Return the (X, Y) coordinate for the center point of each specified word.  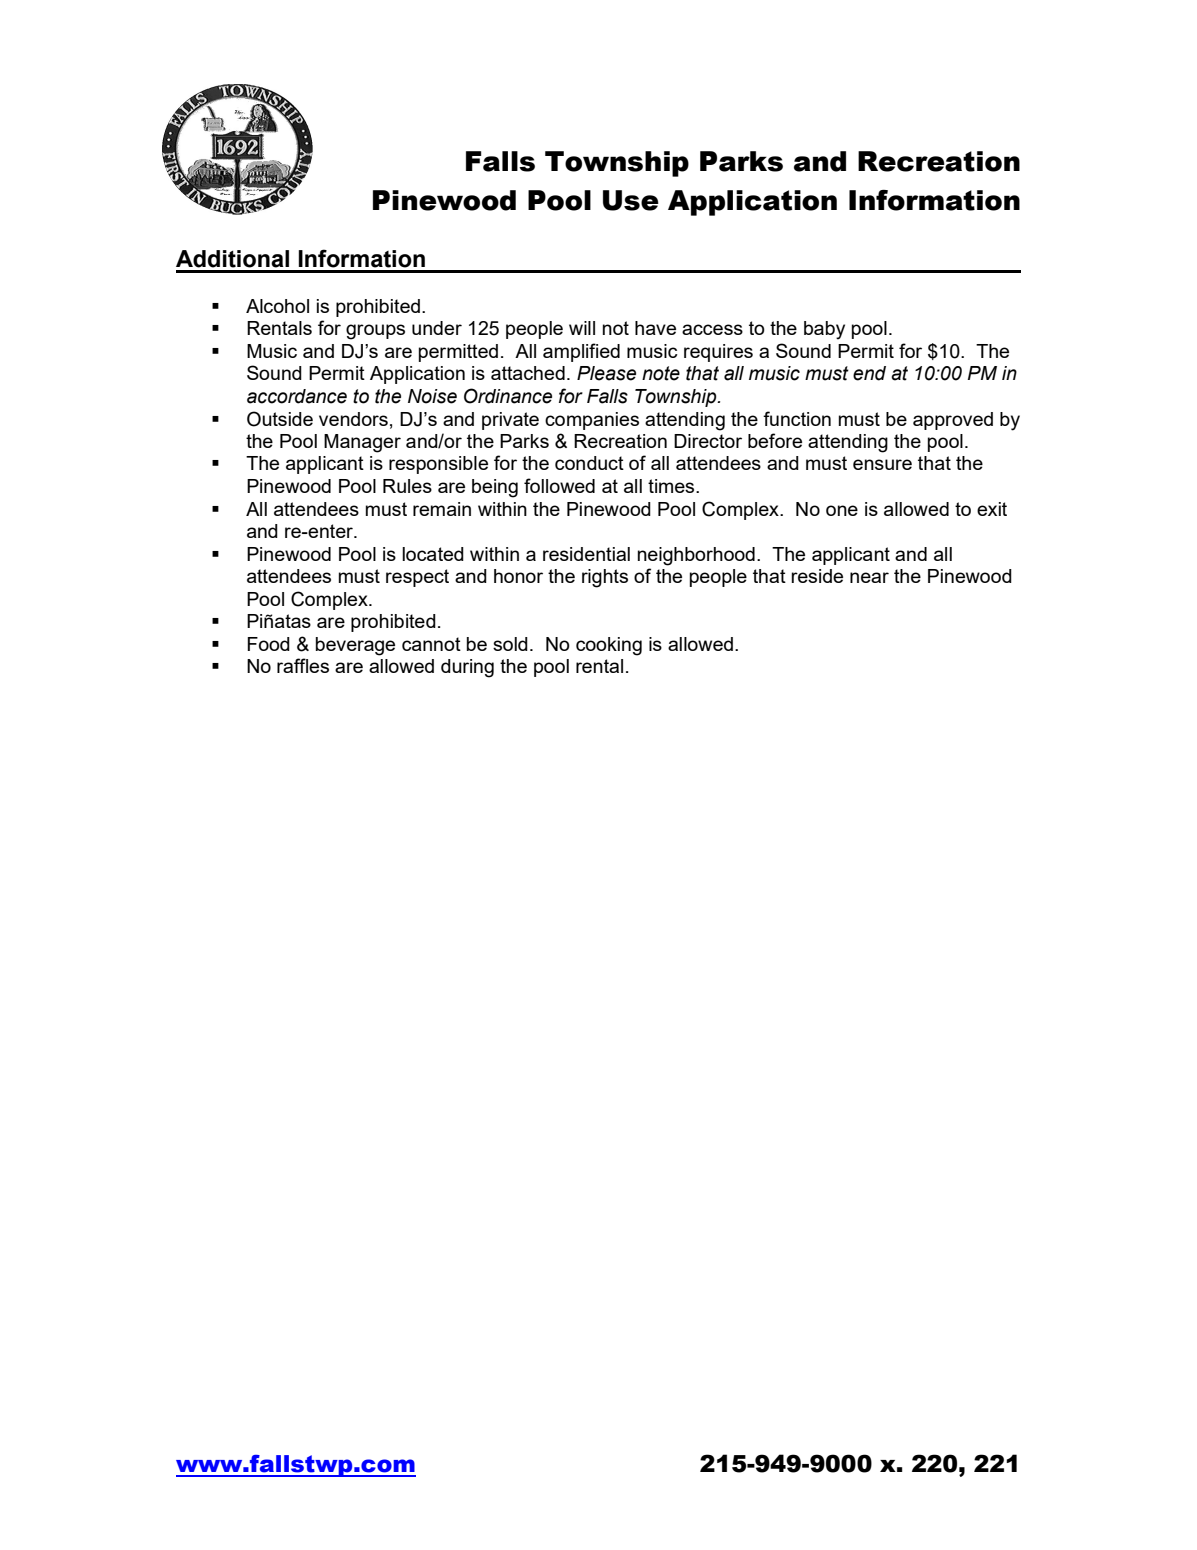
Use (631, 200)
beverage (355, 646)
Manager (362, 443)
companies (592, 421)
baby (824, 330)
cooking (609, 646)
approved (953, 421)
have (655, 328)
